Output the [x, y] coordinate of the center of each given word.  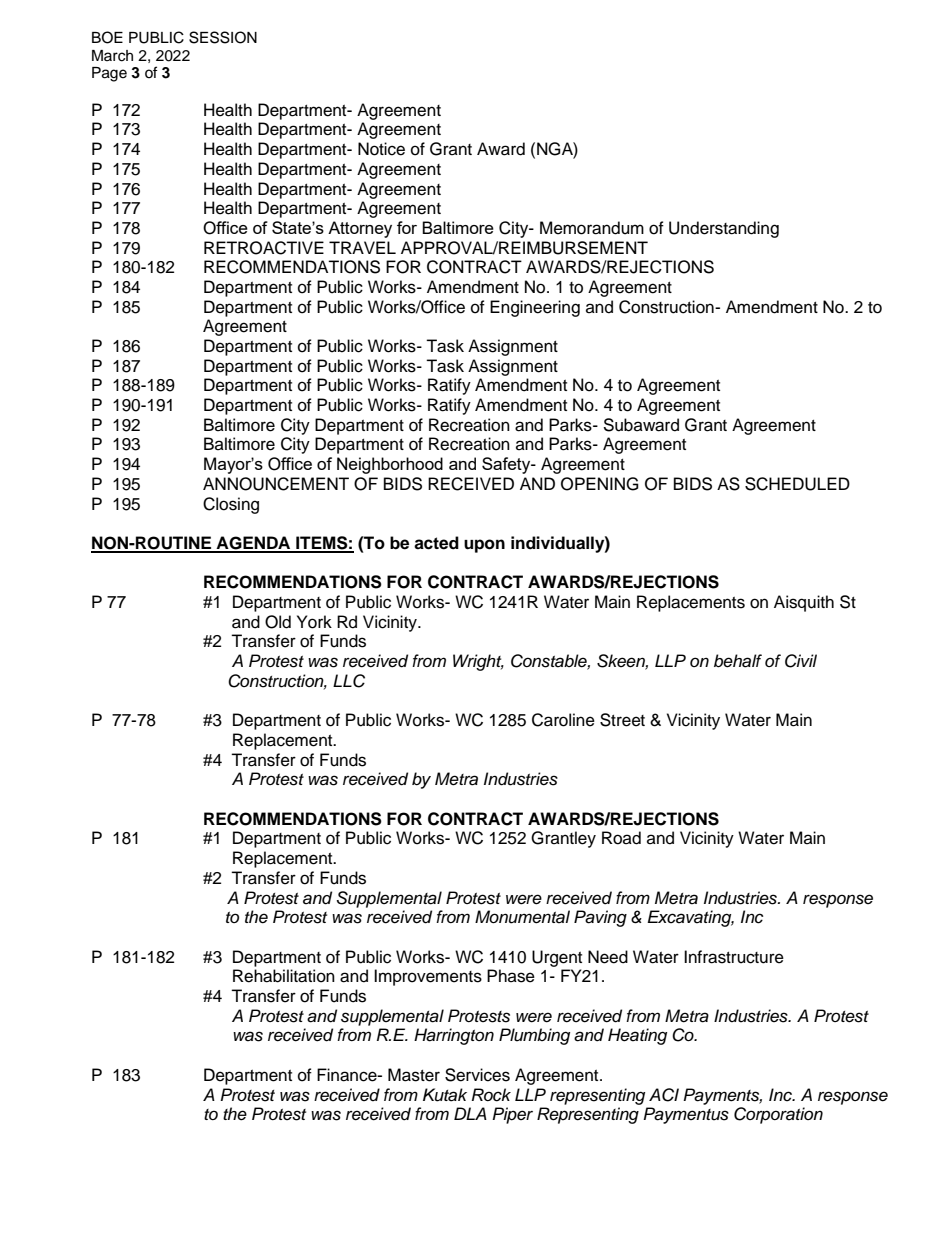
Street [622, 720]
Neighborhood [390, 465]
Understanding [724, 229]
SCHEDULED [797, 484]
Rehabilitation [284, 976]
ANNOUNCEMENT [276, 484]
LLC [349, 681]
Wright [478, 662]
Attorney [360, 229]
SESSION [223, 37]
